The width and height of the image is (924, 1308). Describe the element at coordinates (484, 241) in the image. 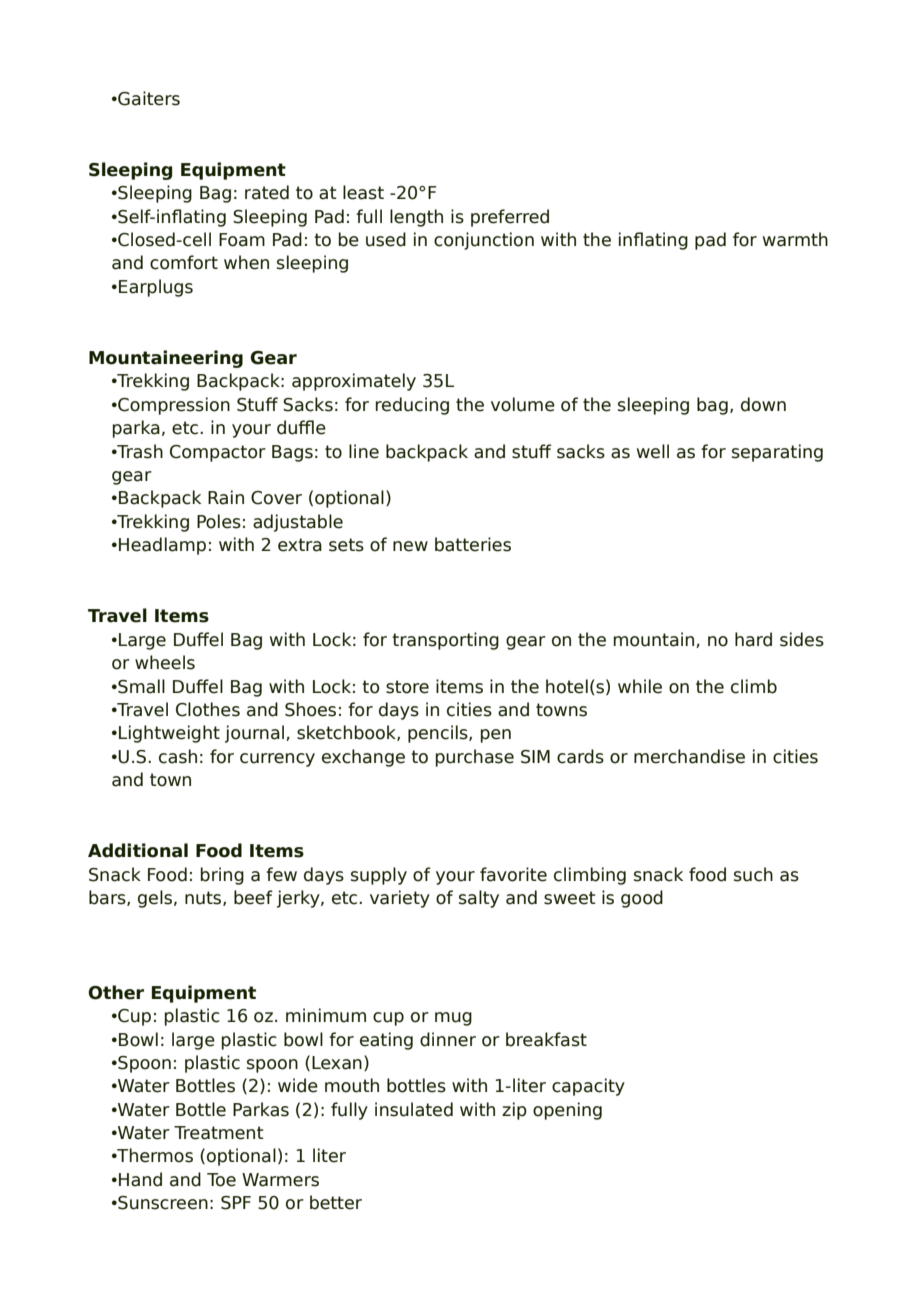

I see `conjunction` at that location.
